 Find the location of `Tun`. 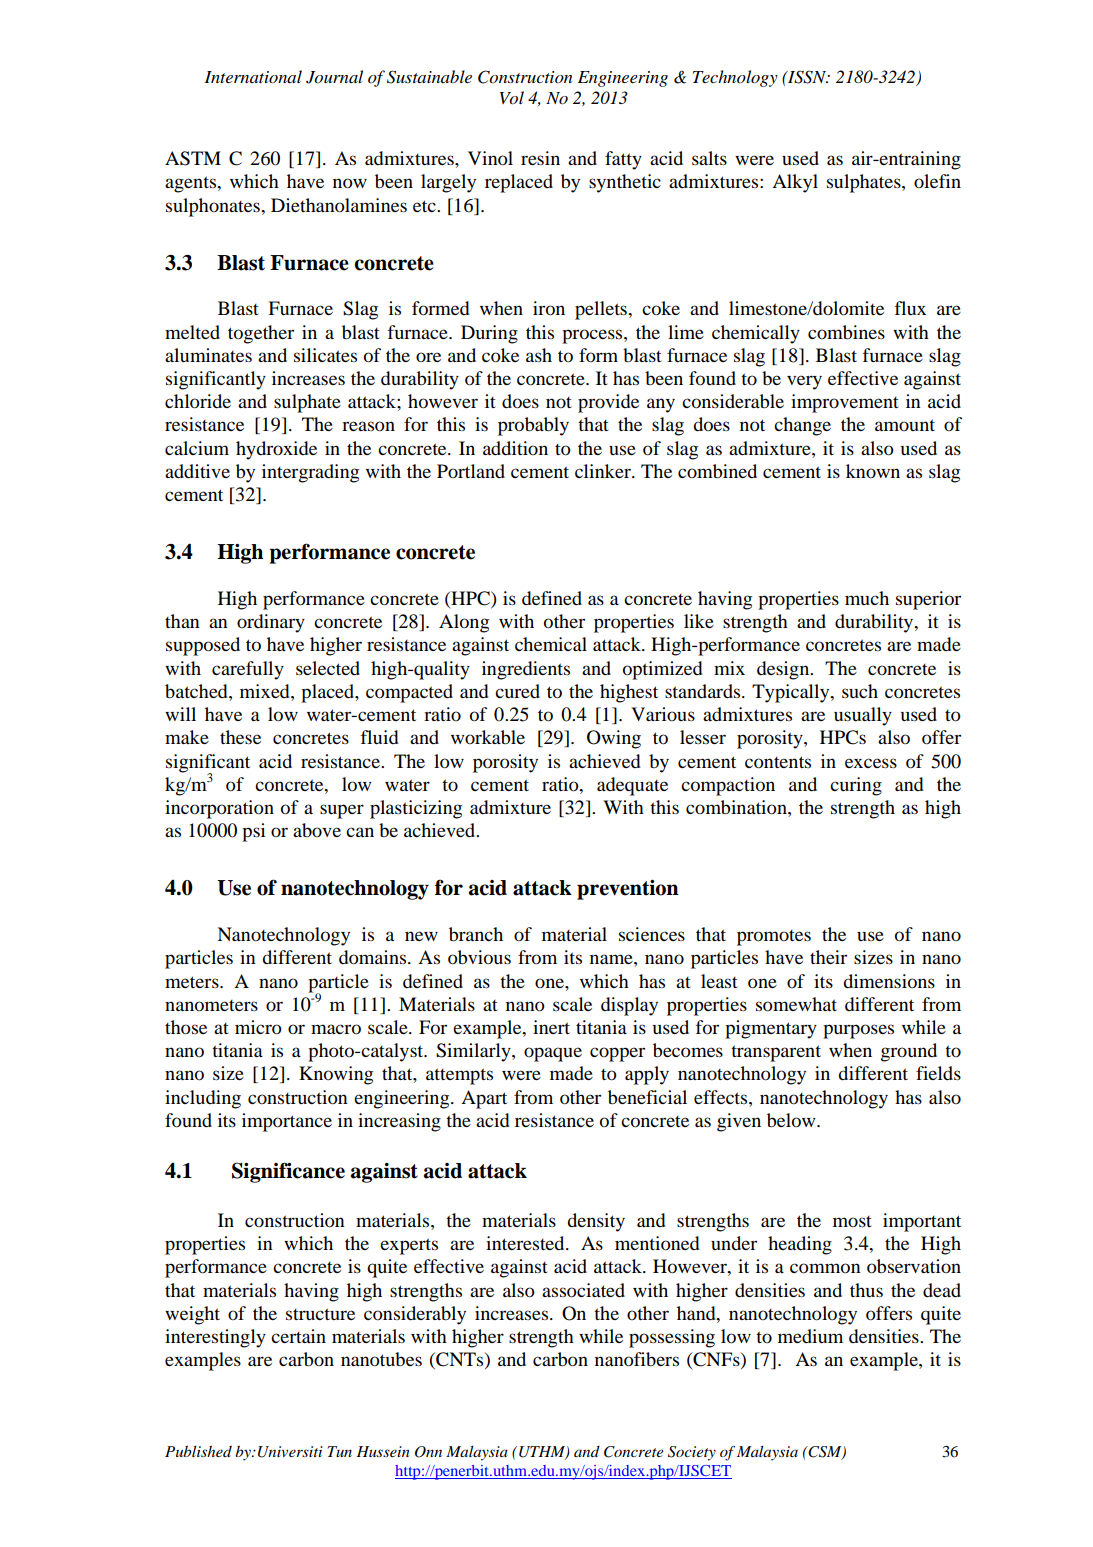

Tun is located at coordinates (339, 1451).
